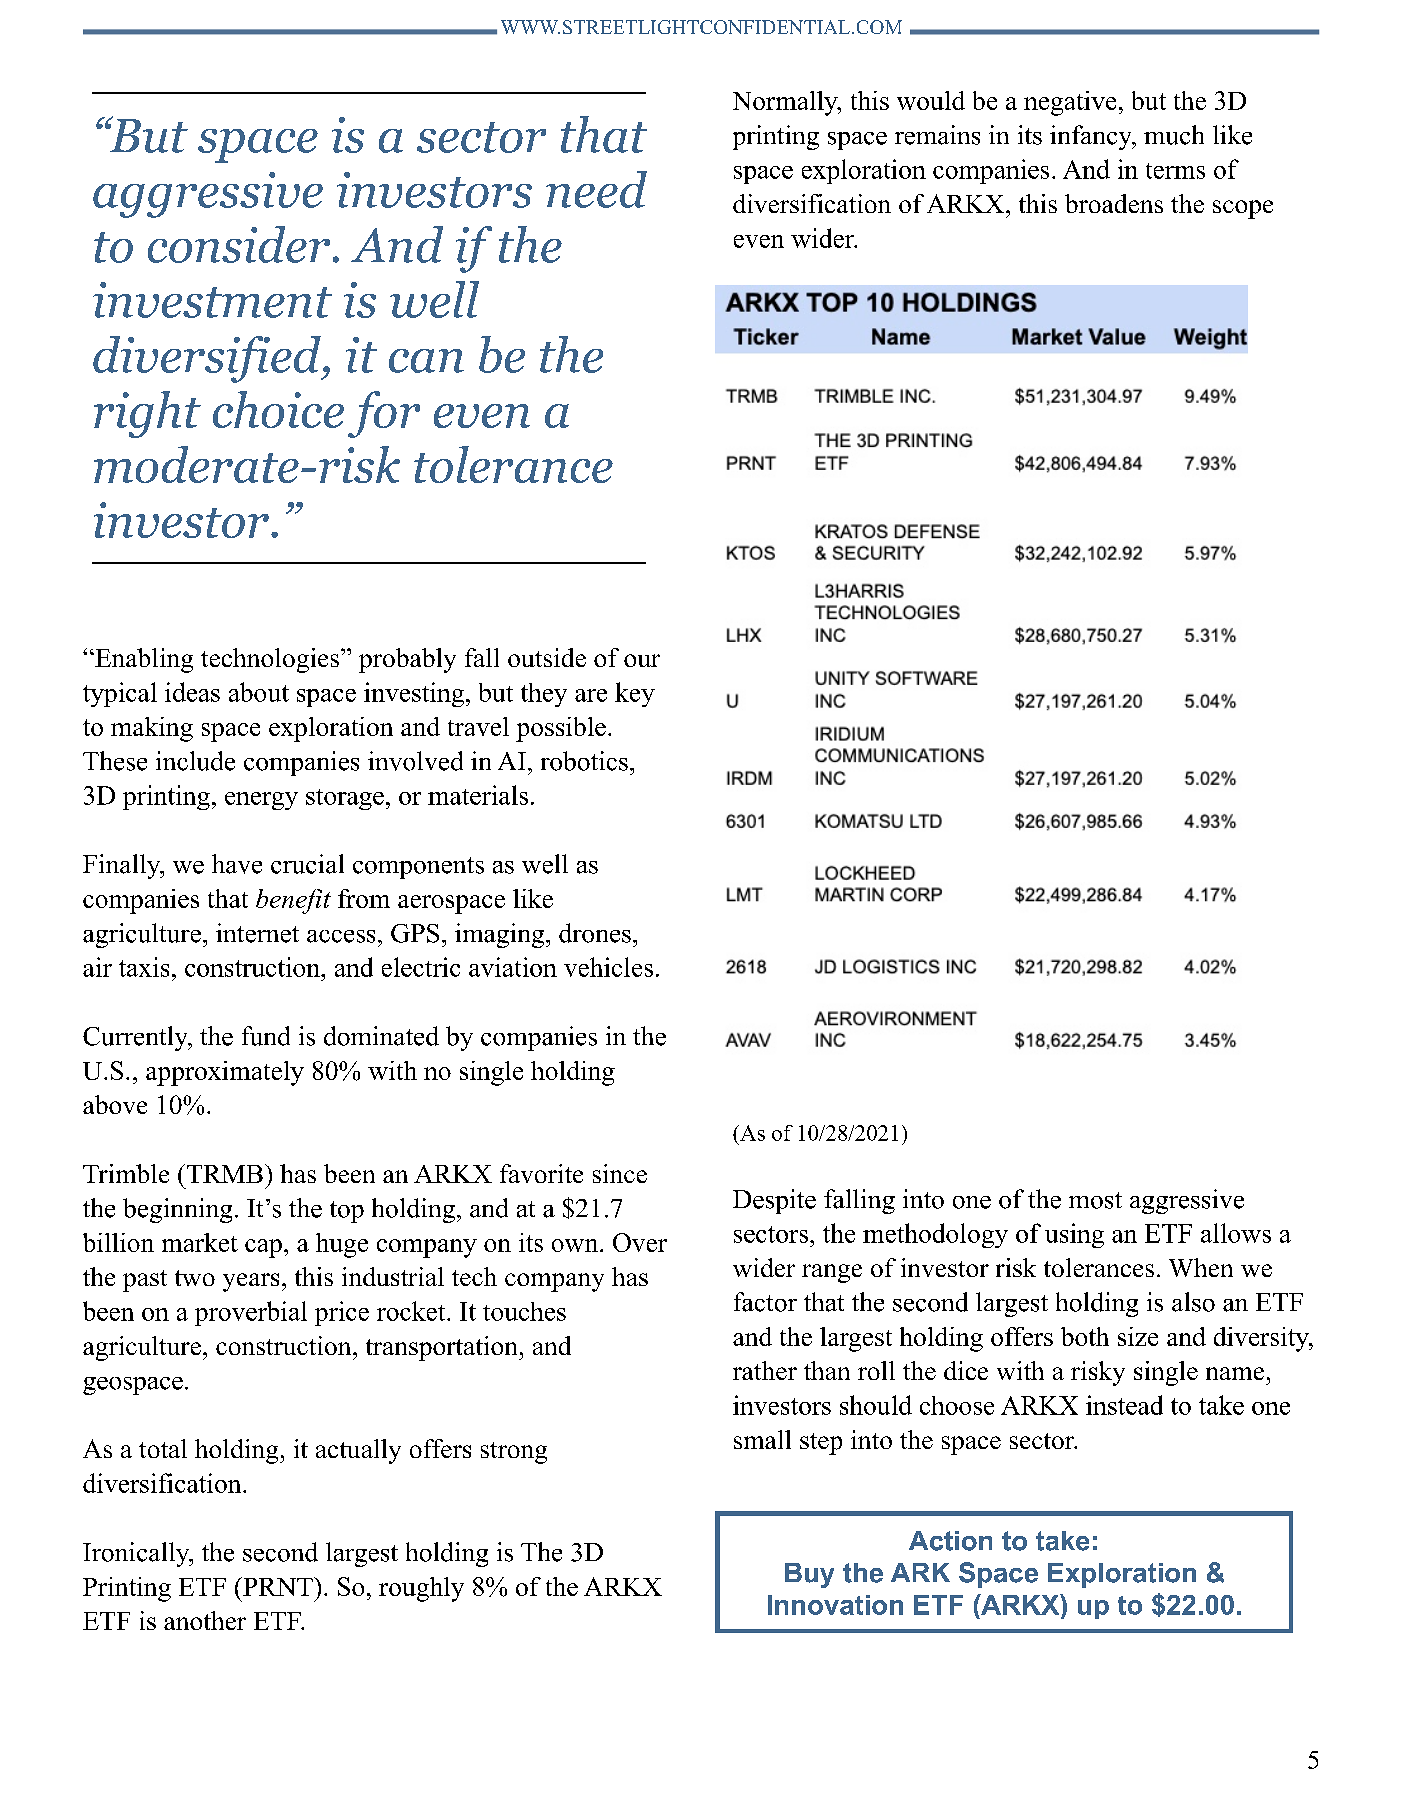  Describe the element at coordinates (205, 1620) in the image. I see `another` at that location.
